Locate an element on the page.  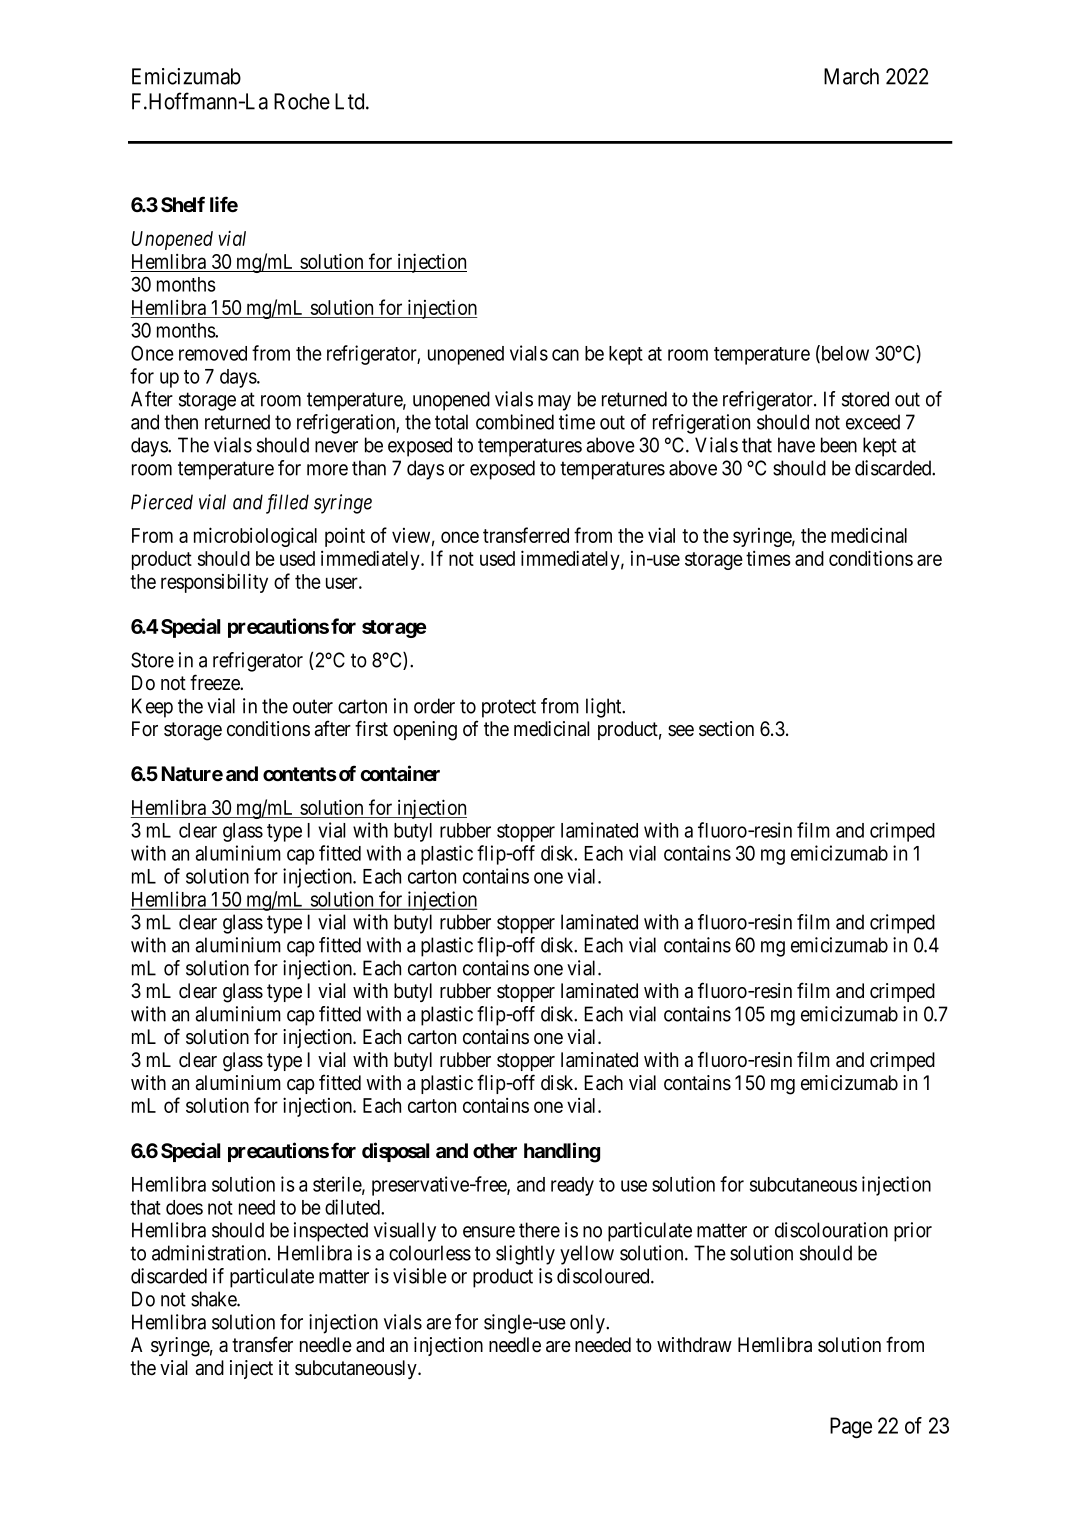
March is located at coordinates (851, 76).
